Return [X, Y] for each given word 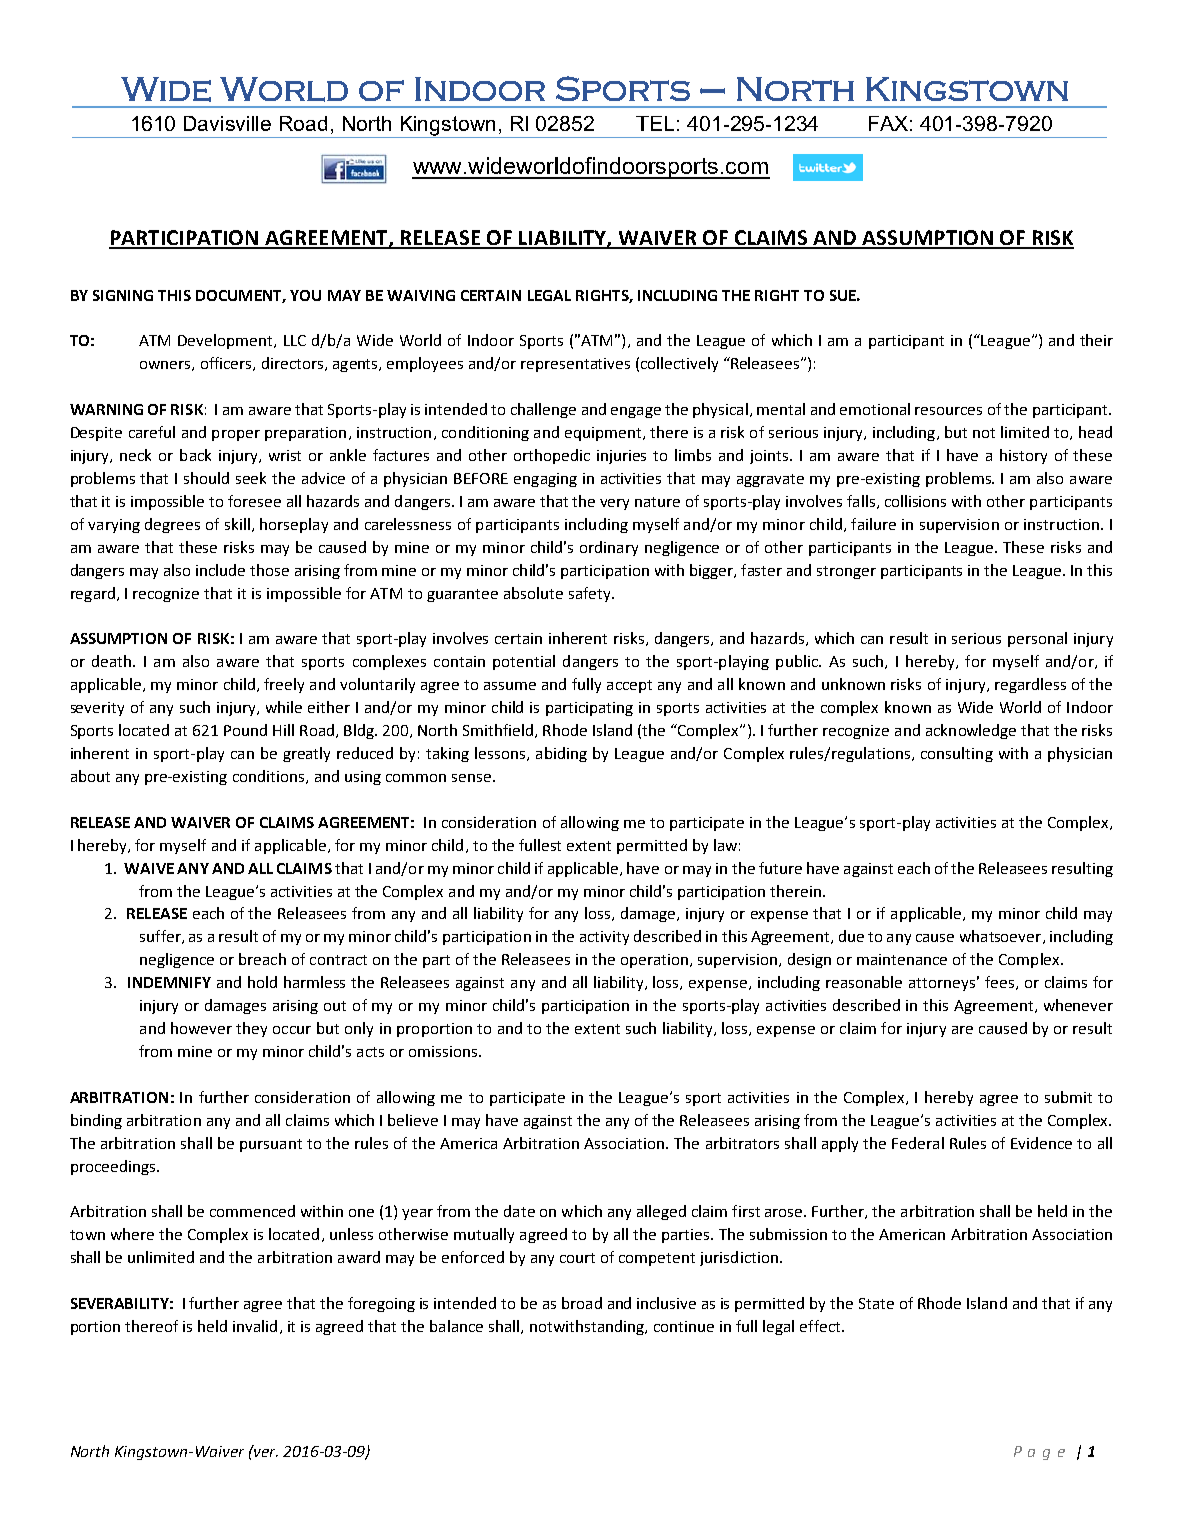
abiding [561, 754]
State [876, 1303]
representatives [575, 365]
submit [1068, 1097]
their [1096, 340]
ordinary [609, 548]
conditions [270, 777]
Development [226, 341]
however [201, 1028]
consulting [957, 754]
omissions [443, 1051]
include [220, 570]
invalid [255, 1326]
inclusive [666, 1303]
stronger [846, 572]
